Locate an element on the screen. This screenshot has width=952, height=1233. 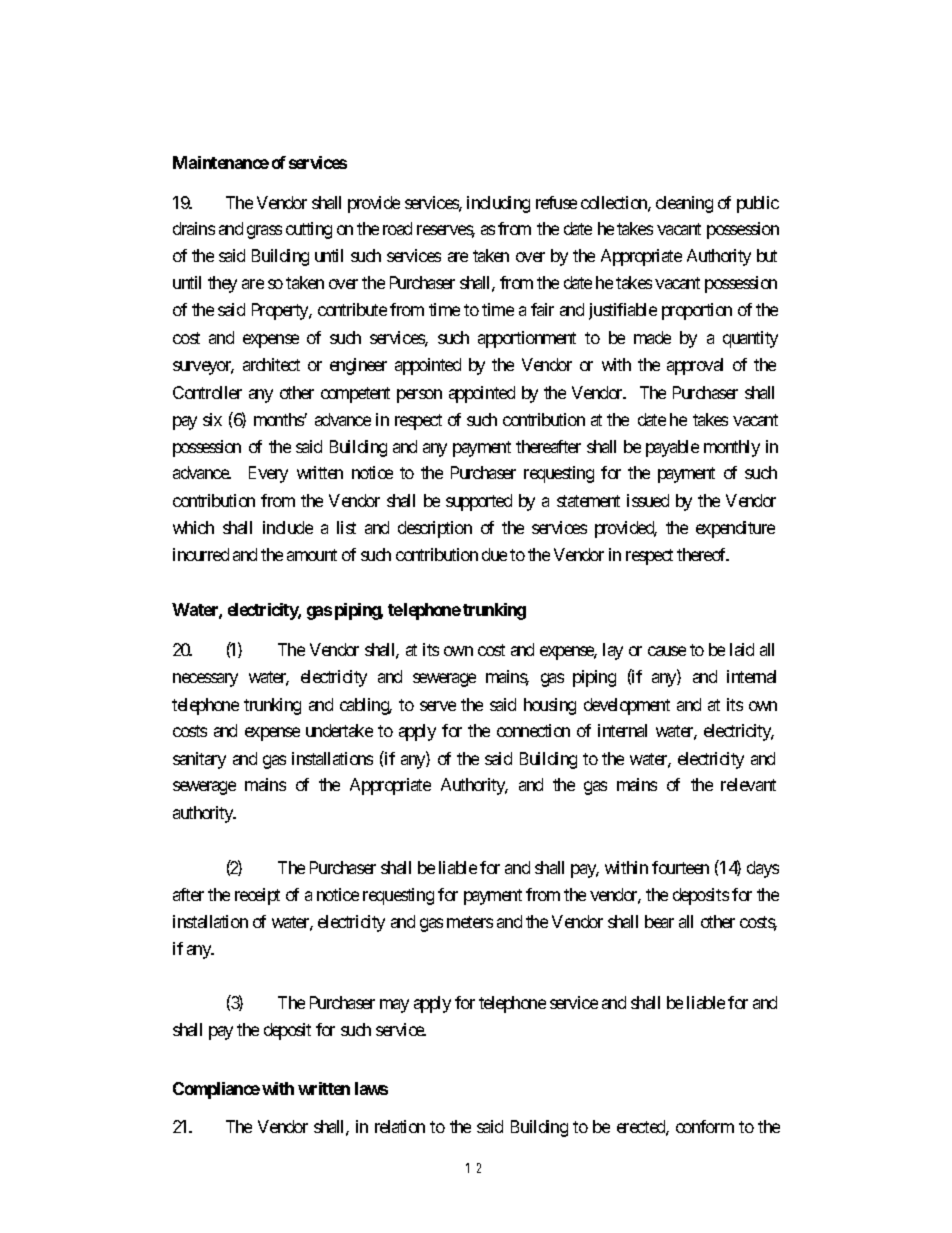
relation is located at coordinates (400, 1126).
